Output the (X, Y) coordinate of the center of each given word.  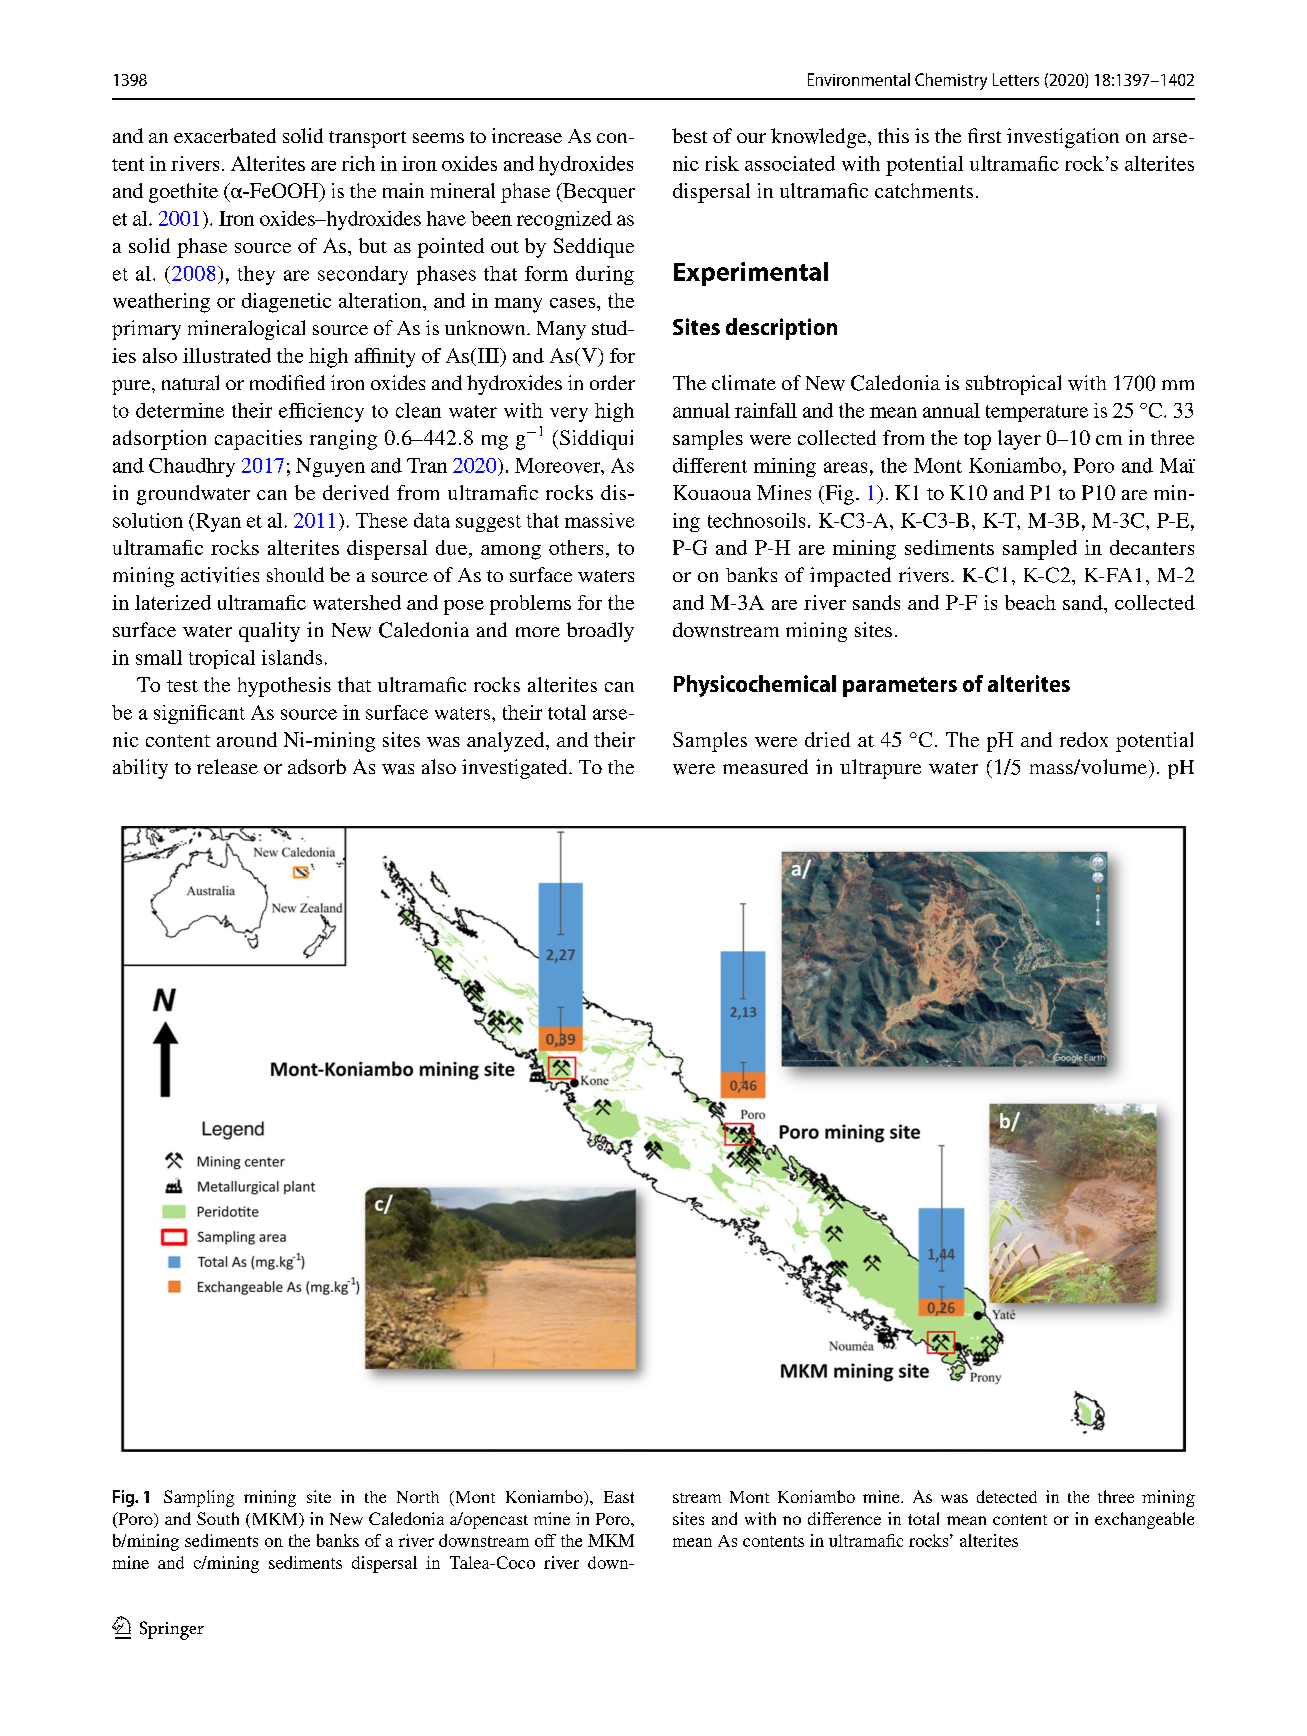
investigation (1063, 138)
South (218, 1518)
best (689, 135)
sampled (1040, 550)
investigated (516, 769)
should (295, 574)
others (576, 547)
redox (1084, 739)
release (227, 766)
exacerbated (225, 135)
